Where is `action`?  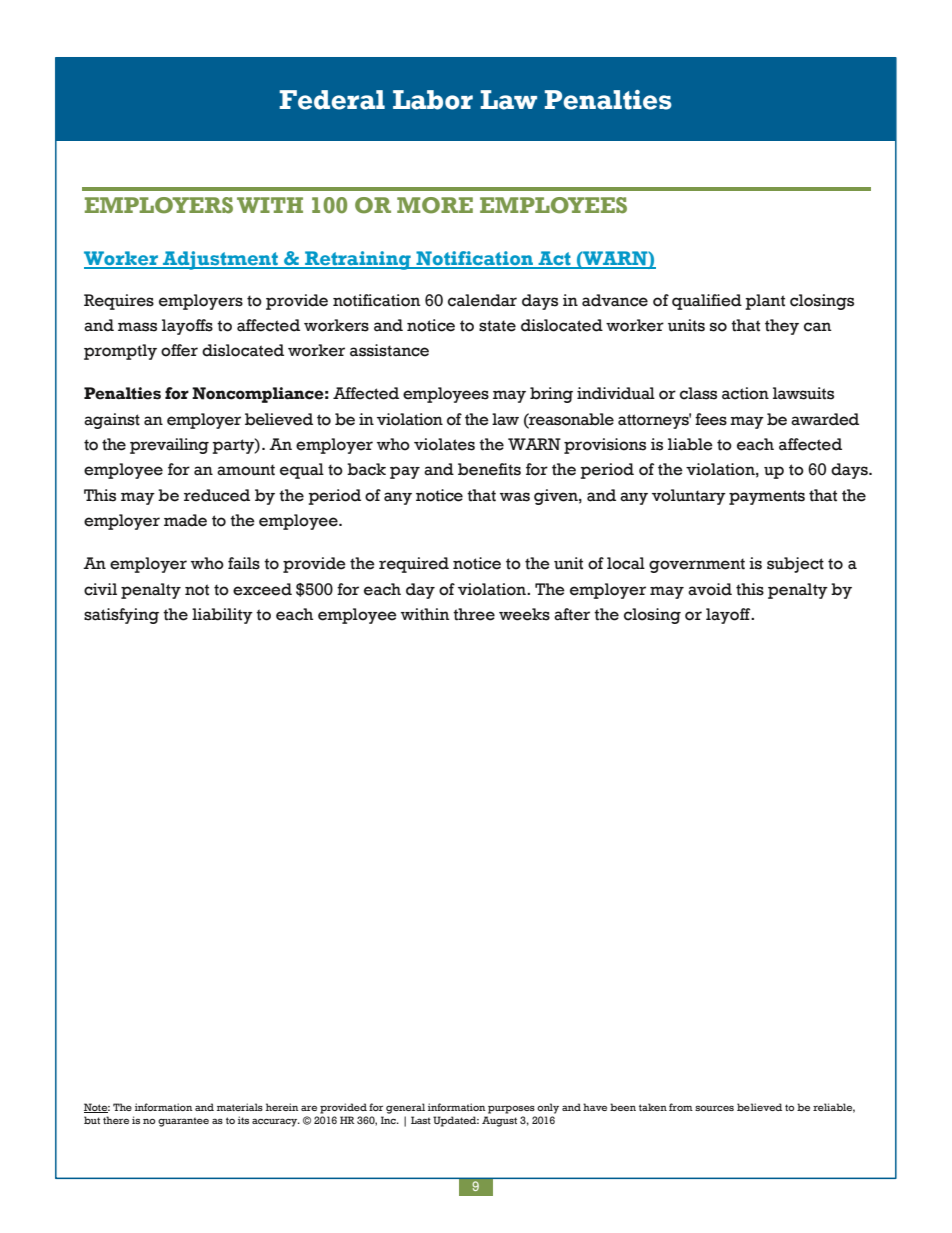 action is located at coordinates (745, 393).
